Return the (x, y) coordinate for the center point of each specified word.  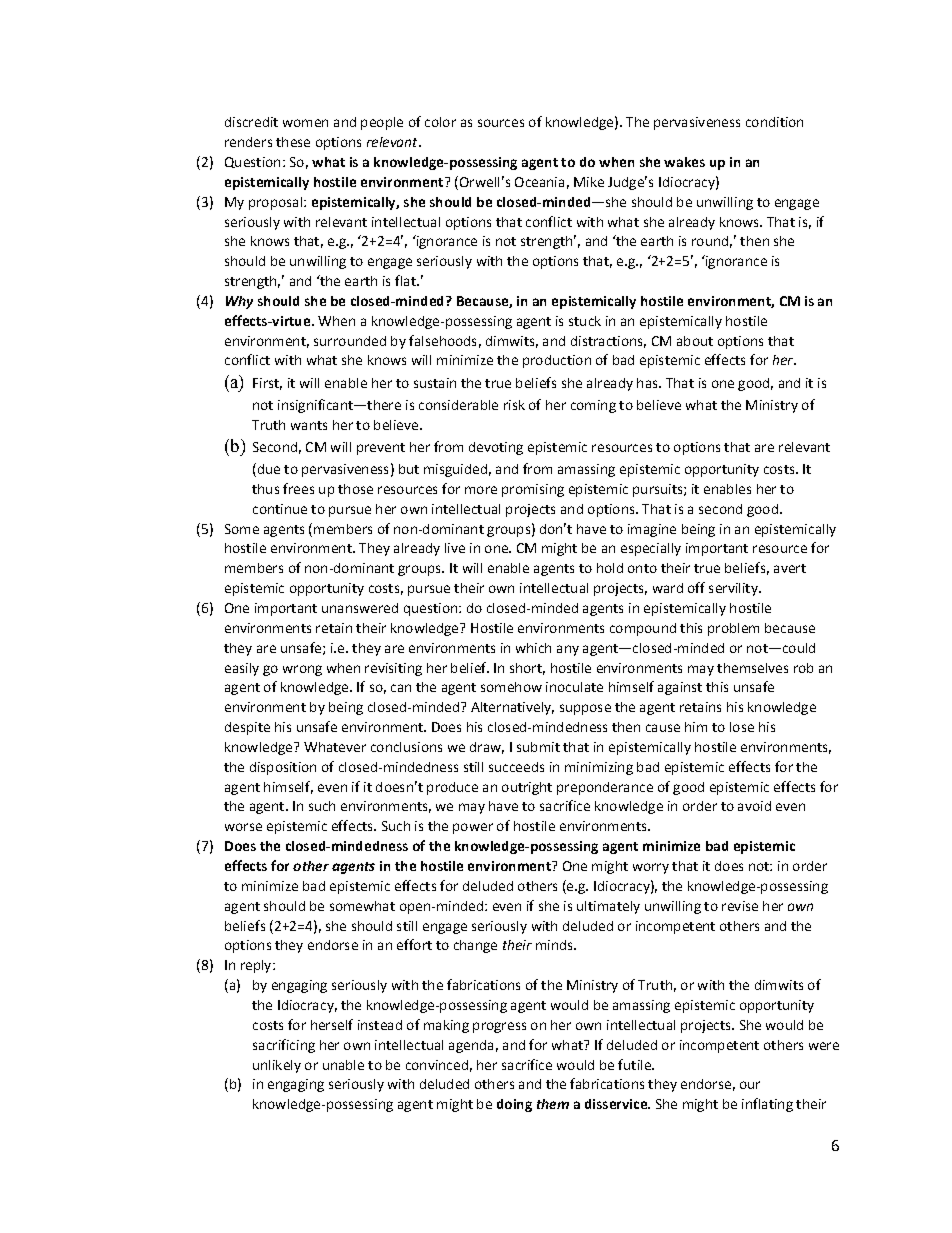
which (533, 648)
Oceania (539, 182)
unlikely (277, 1066)
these (293, 142)
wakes (684, 162)
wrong (302, 670)
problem (733, 629)
